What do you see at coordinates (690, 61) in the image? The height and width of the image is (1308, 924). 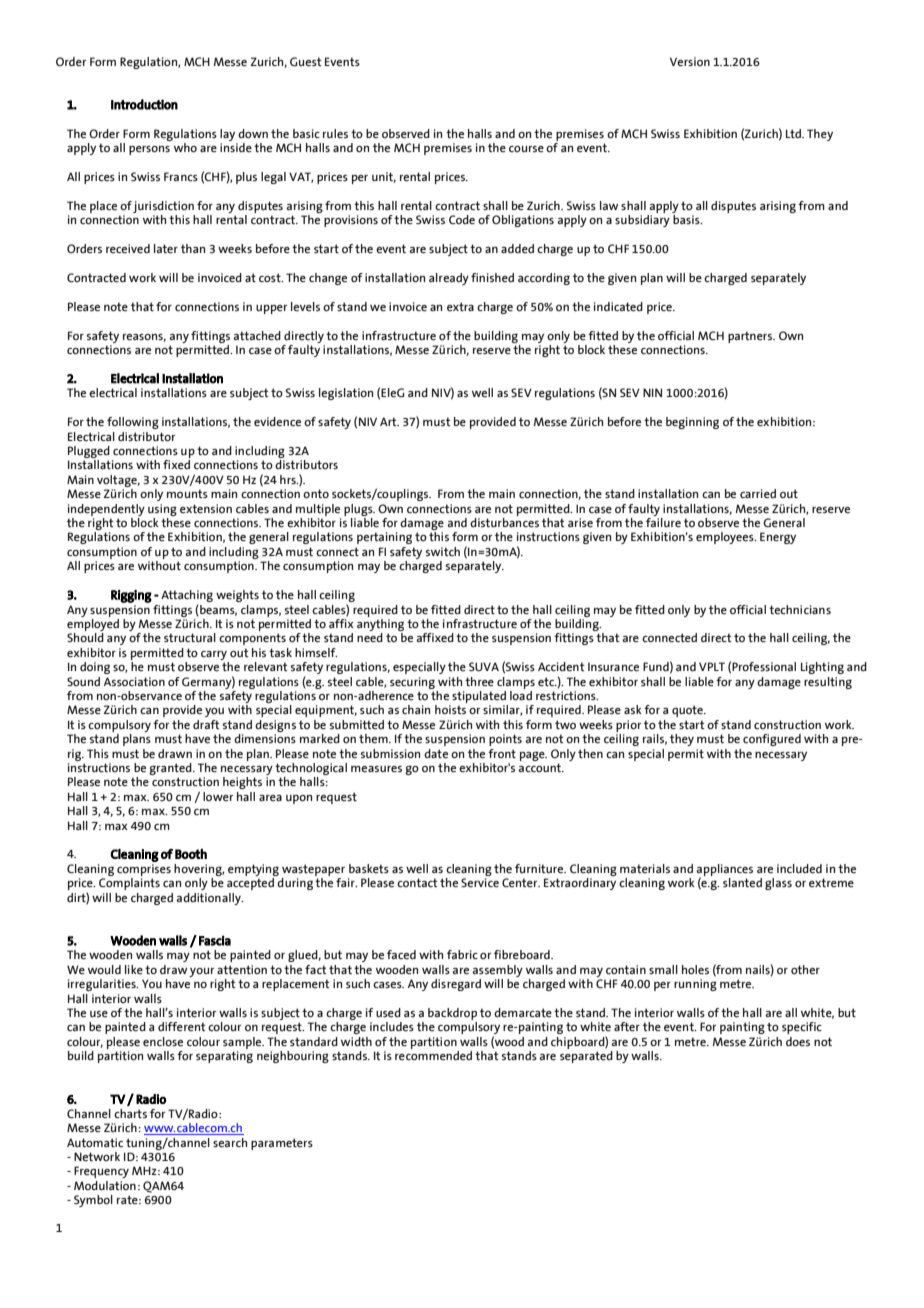 I see `Version` at bounding box center [690, 61].
